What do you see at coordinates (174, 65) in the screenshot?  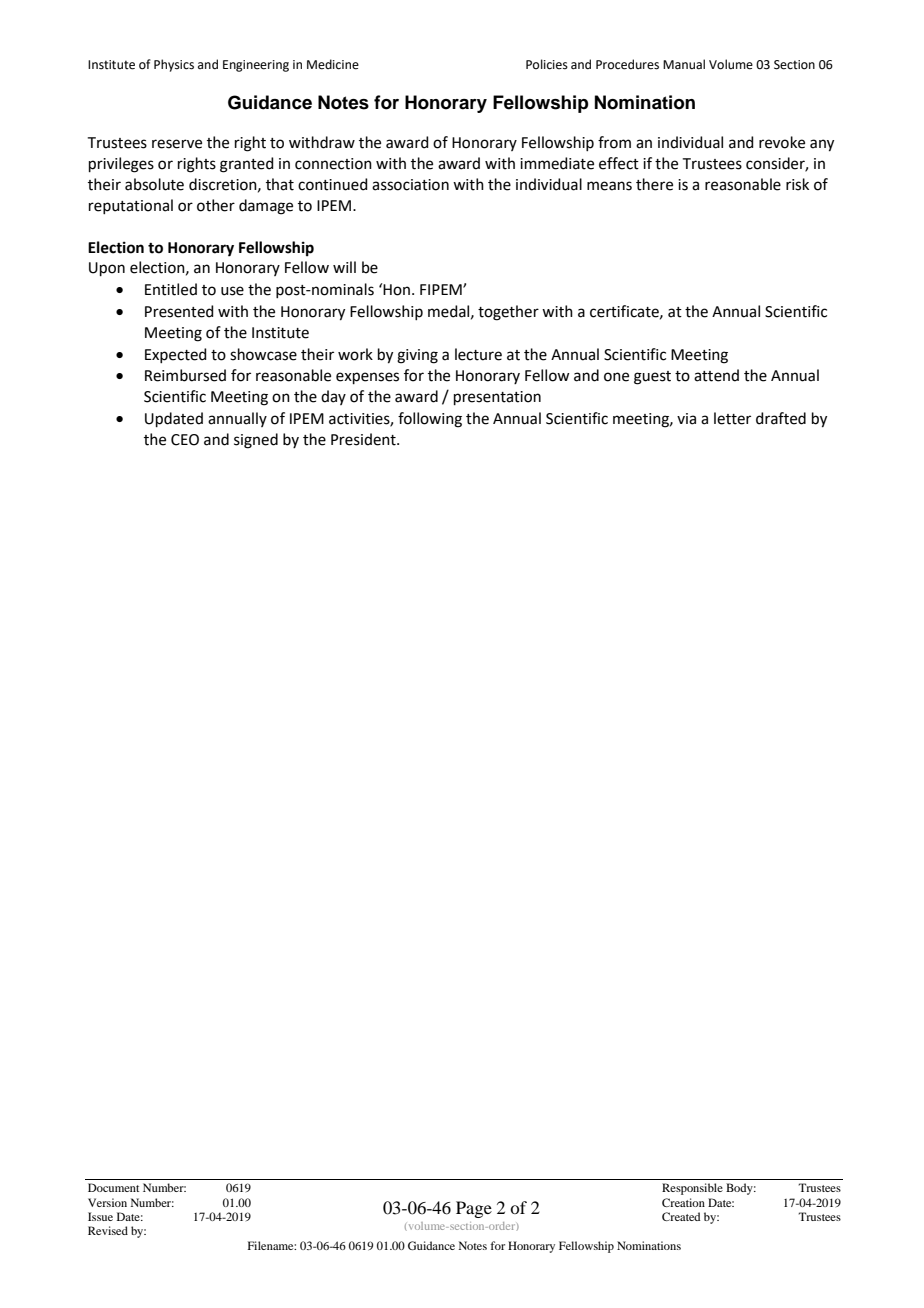 I see `Physics` at bounding box center [174, 65].
